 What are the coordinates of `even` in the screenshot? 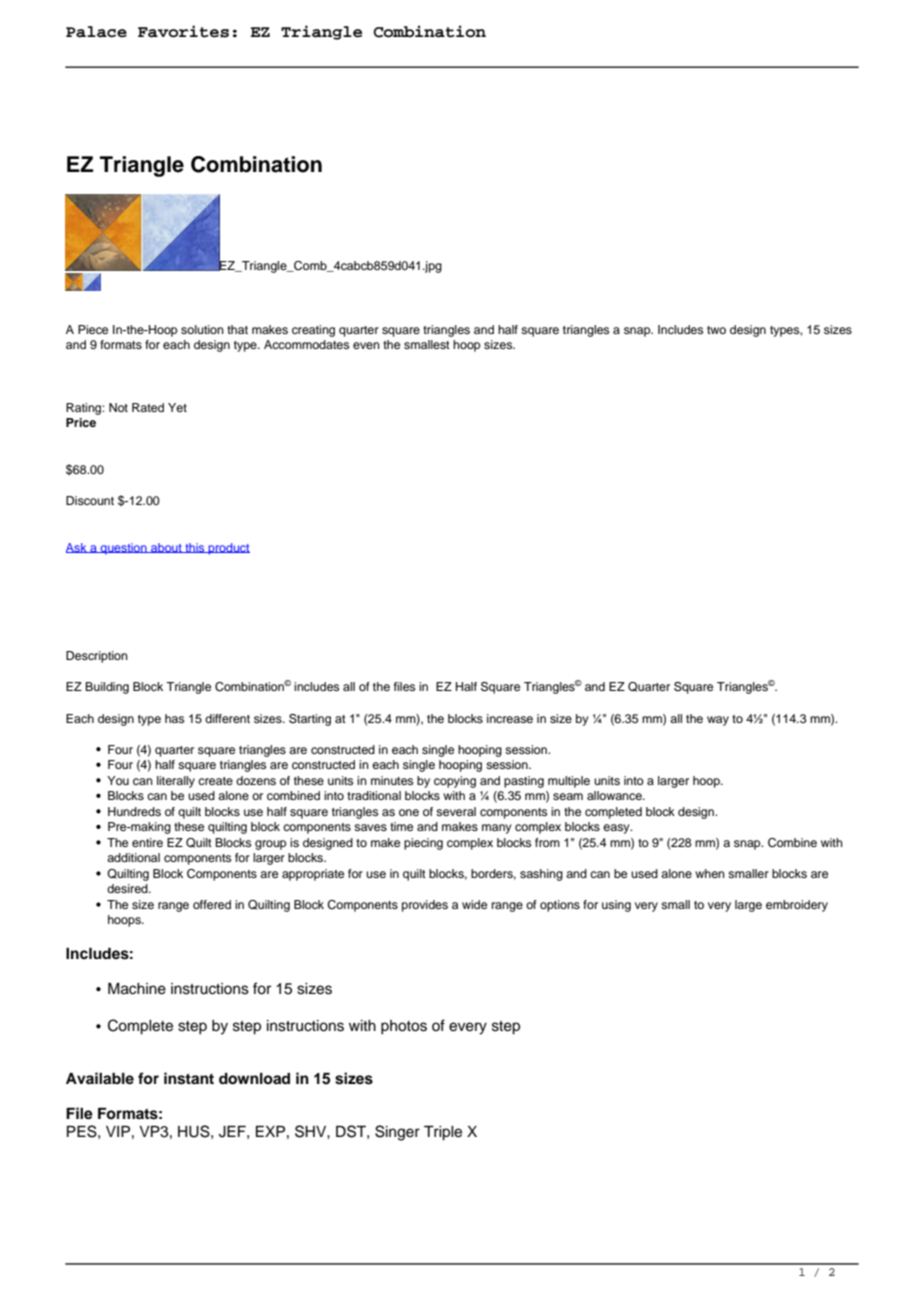 It's located at (366, 345).
